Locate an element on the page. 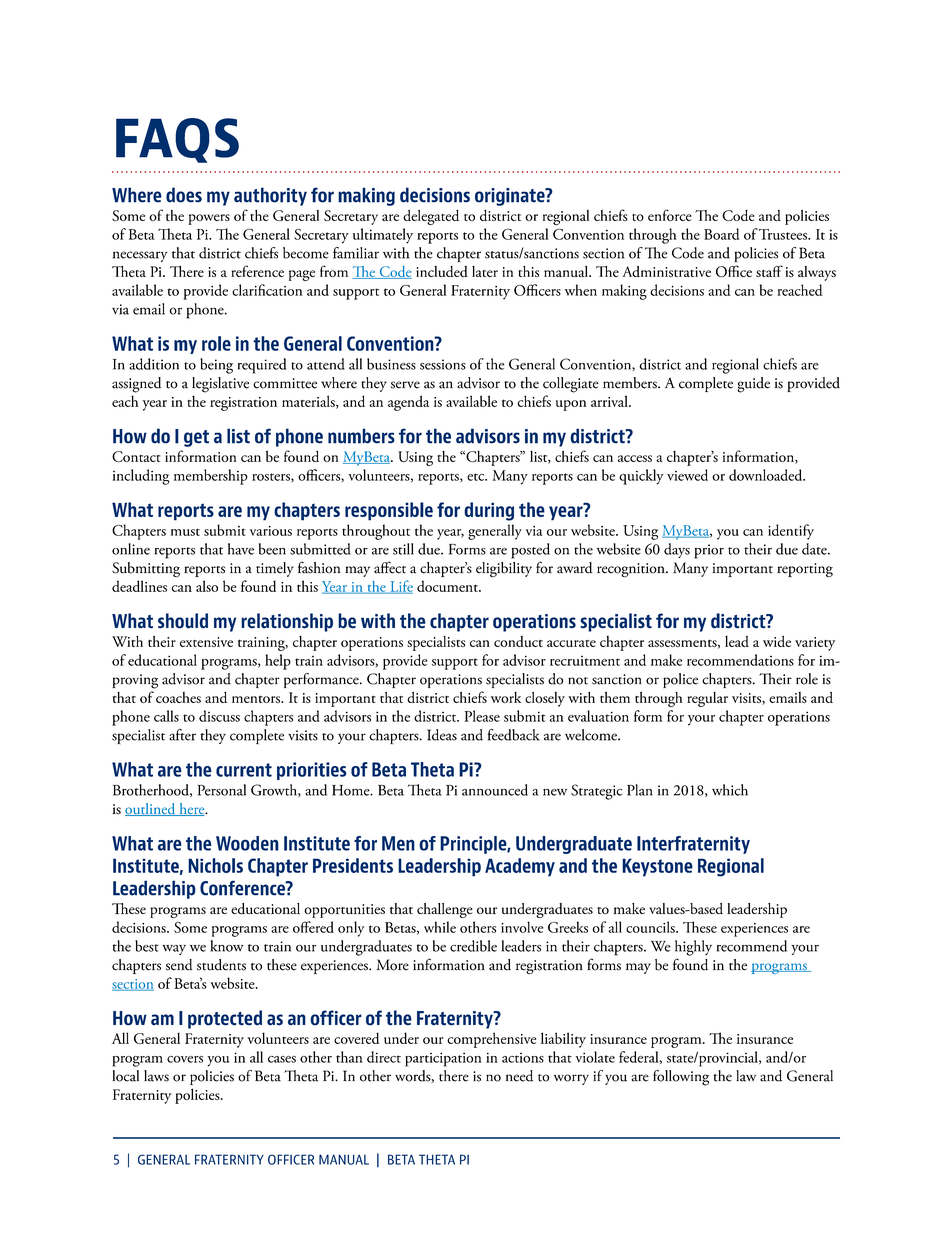  does is located at coordinates (184, 195).
